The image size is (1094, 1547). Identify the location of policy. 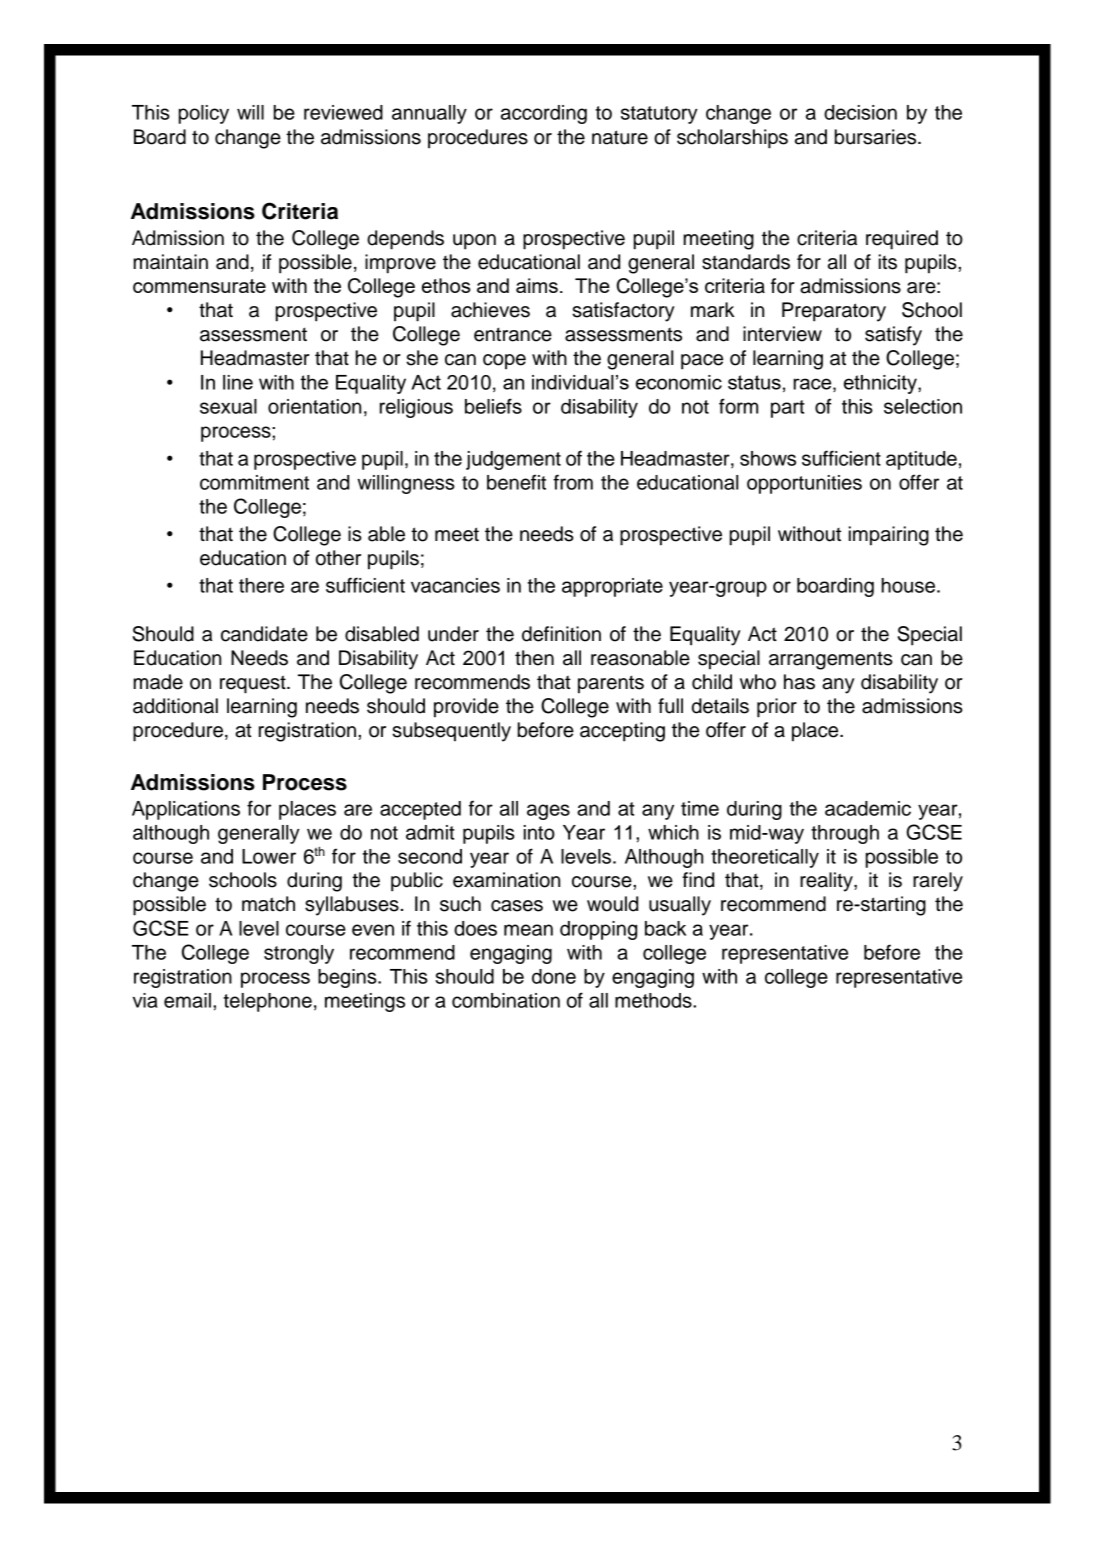
(204, 114).
